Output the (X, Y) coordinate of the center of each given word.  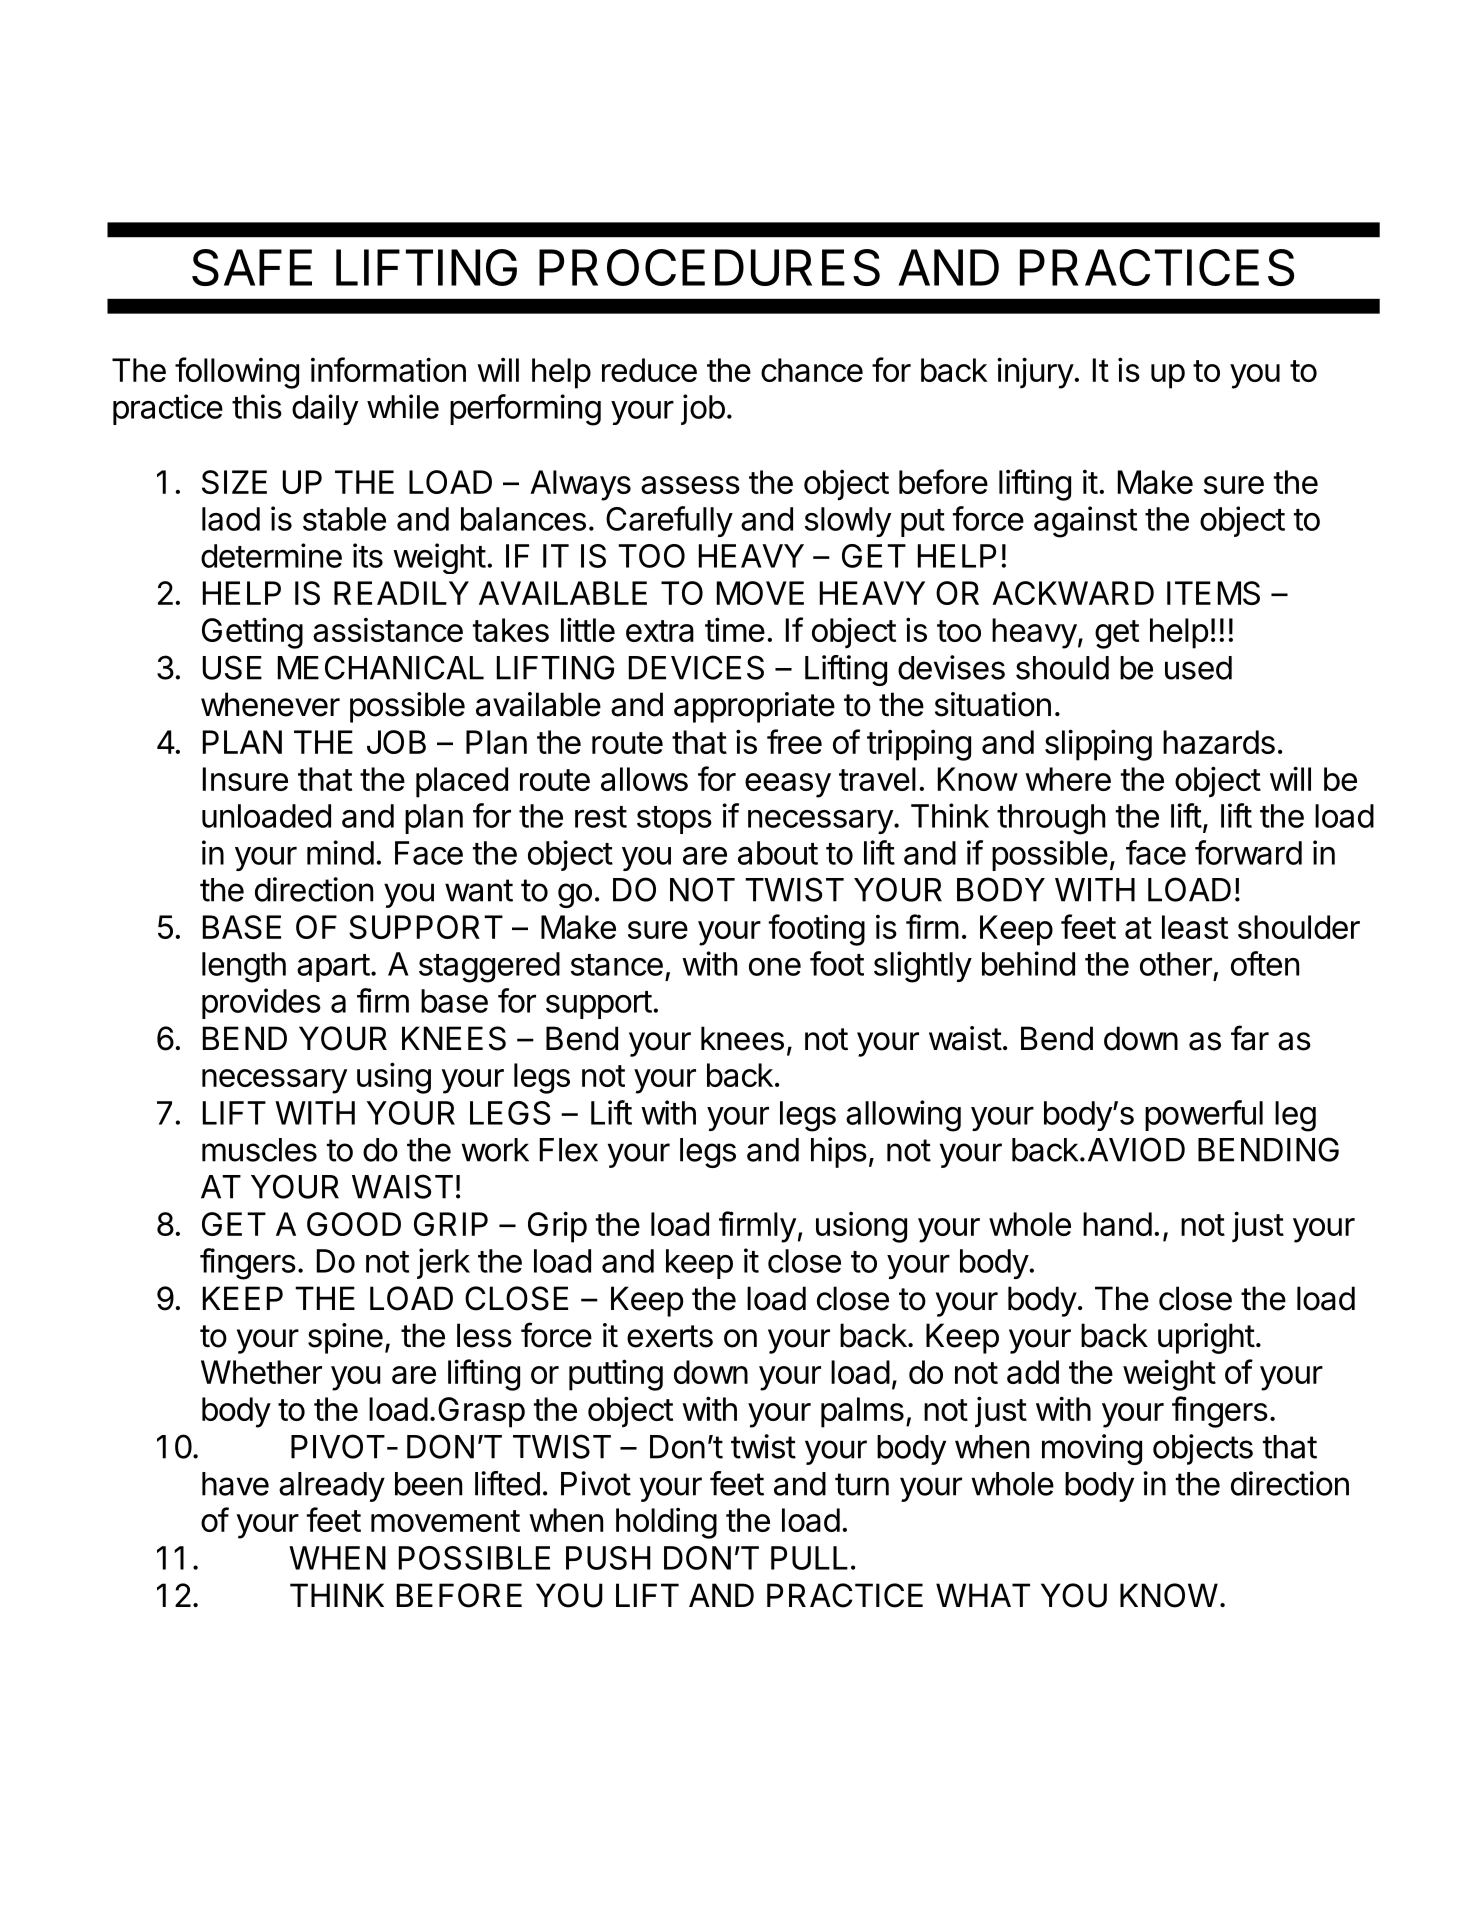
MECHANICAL (381, 667)
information (388, 369)
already (332, 1487)
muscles (259, 1150)
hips (839, 1152)
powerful (1204, 1115)
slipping (1098, 745)
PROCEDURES (709, 267)
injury (1035, 373)
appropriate (754, 707)
